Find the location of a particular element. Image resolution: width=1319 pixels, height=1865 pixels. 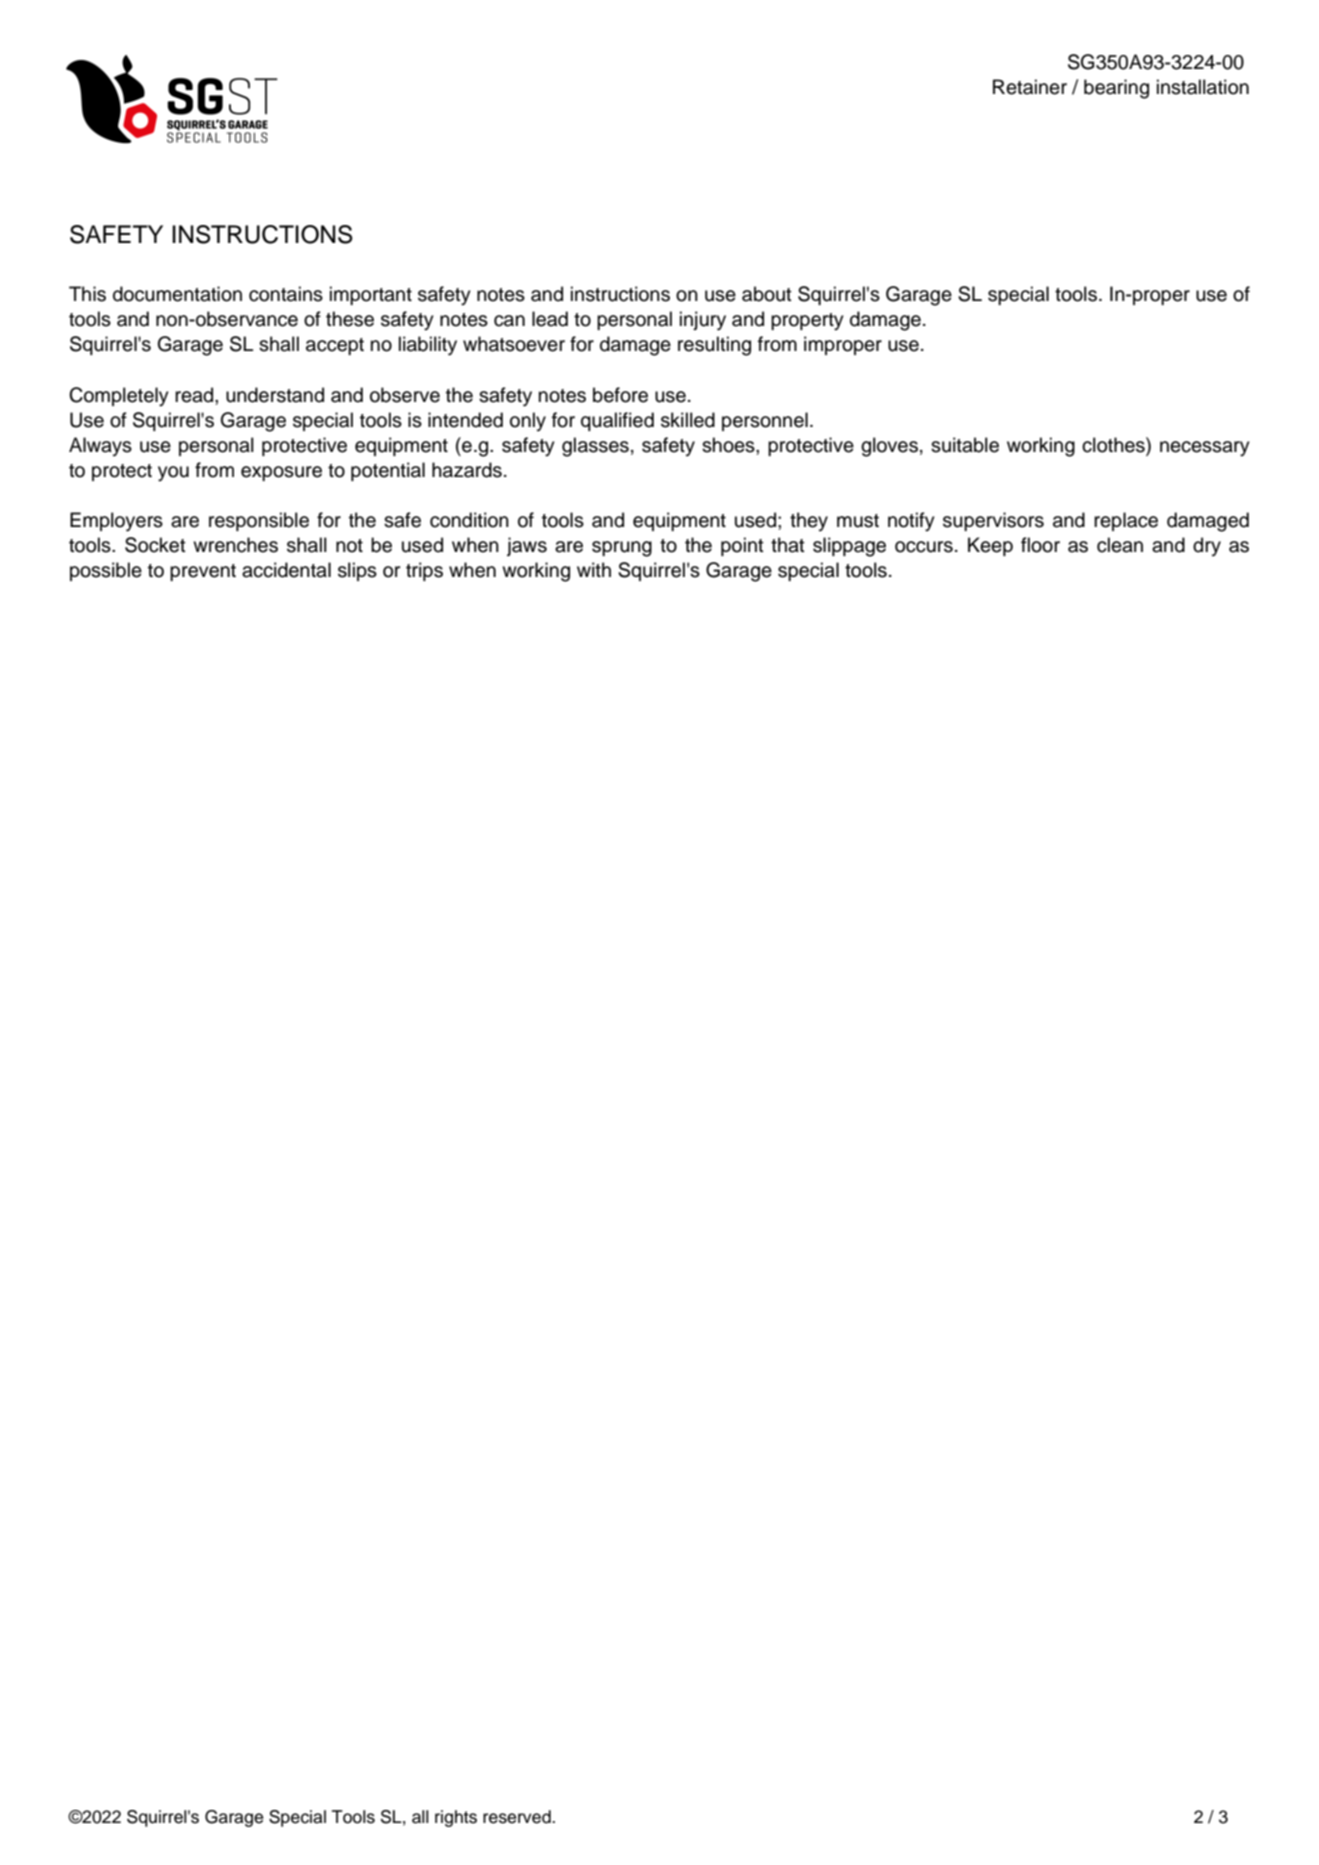

reserved is located at coordinates (518, 1817).
